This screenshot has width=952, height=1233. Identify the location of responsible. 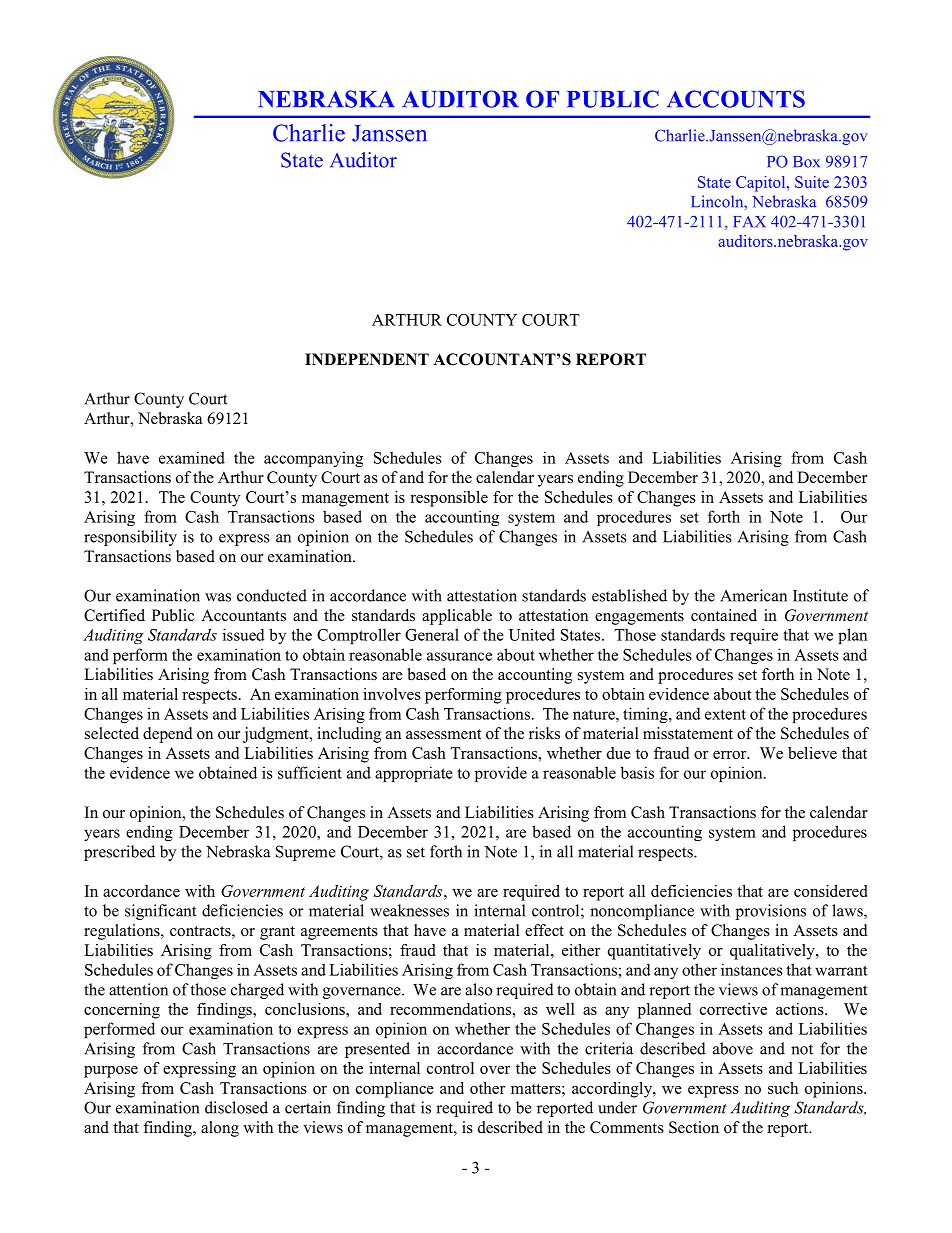
(449, 499).
